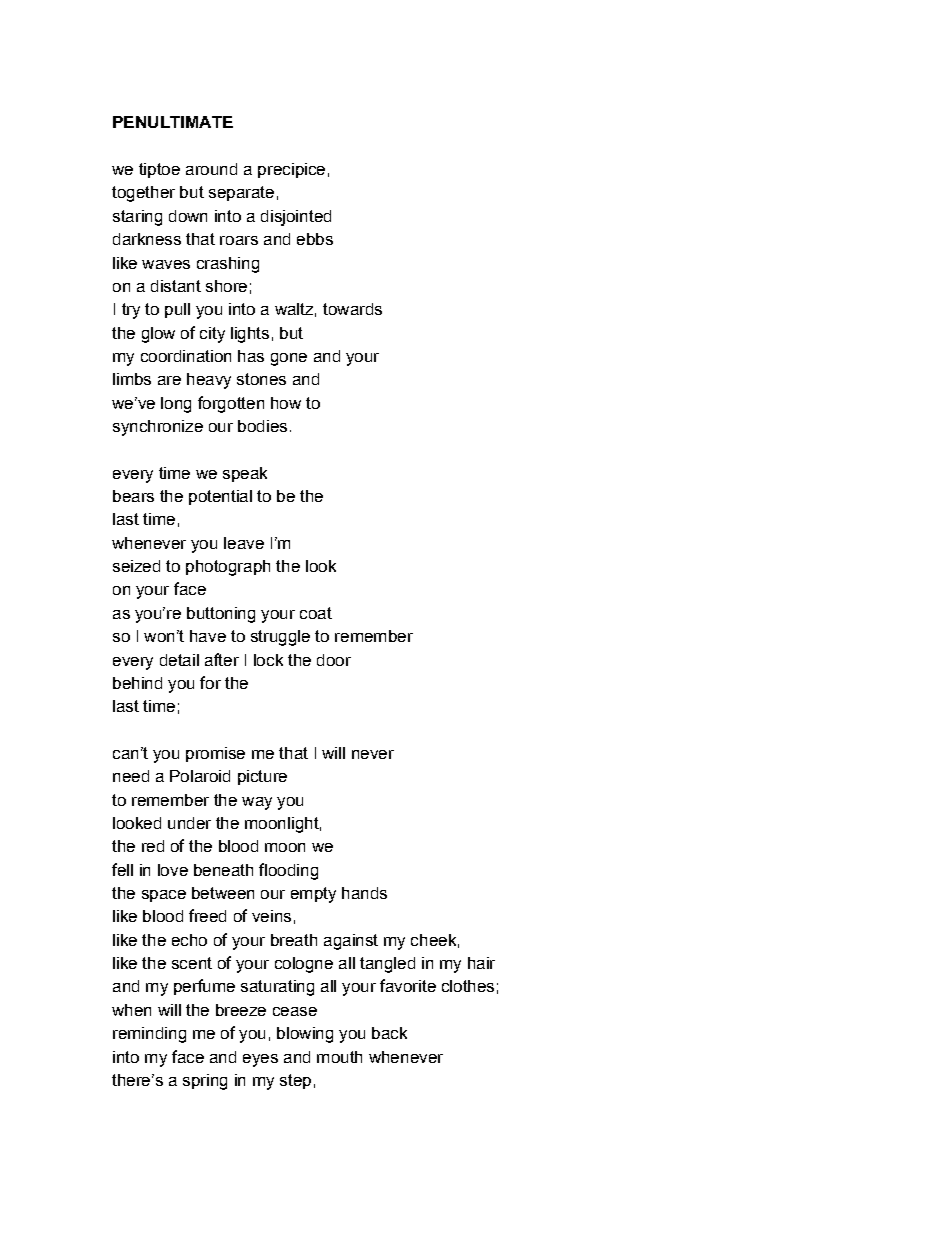  Describe the element at coordinates (389, 1033) in the page. I see `back` at that location.
